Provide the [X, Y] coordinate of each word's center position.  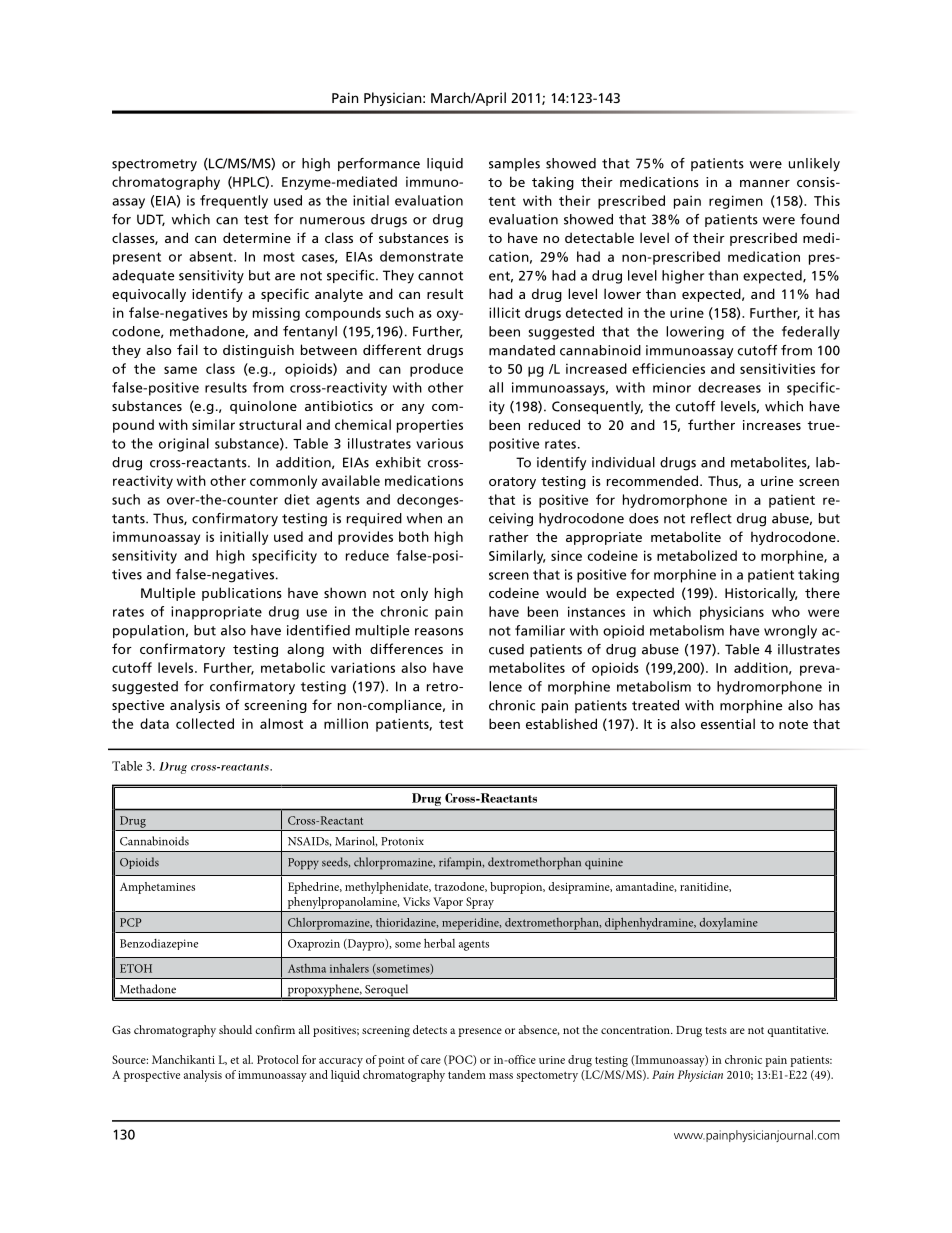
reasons [439, 632]
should [235, 1029]
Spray [480, 903]
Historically [761, 594]
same [180, 370]
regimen [736, 202]
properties [430, 426]
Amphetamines [157, 888]
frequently [234, 202]
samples [514, 164]
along [305, 650]
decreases [729, 387]
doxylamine [729, 924]
